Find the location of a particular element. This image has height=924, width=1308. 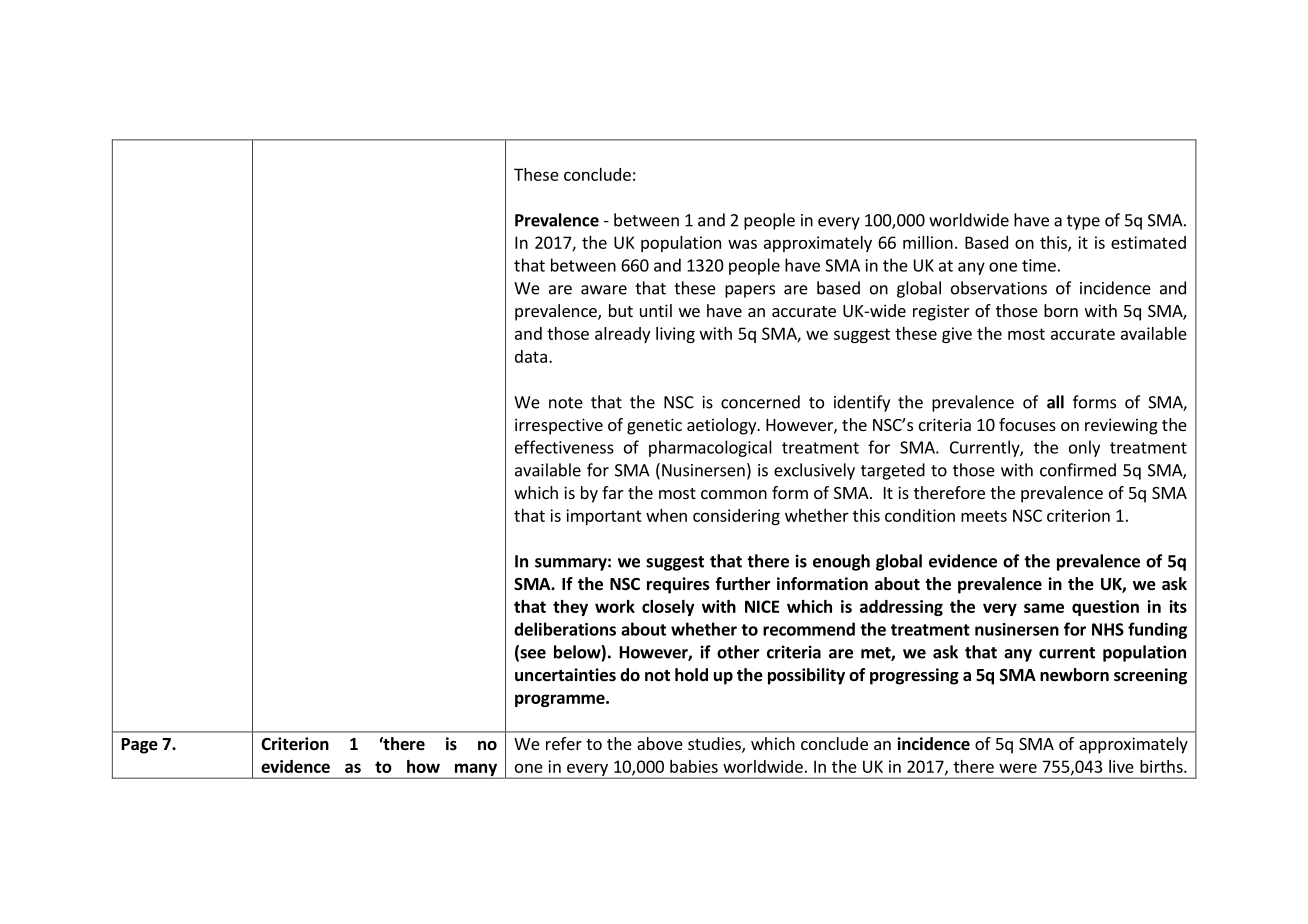

same is located at coordinates (1044, 608).
